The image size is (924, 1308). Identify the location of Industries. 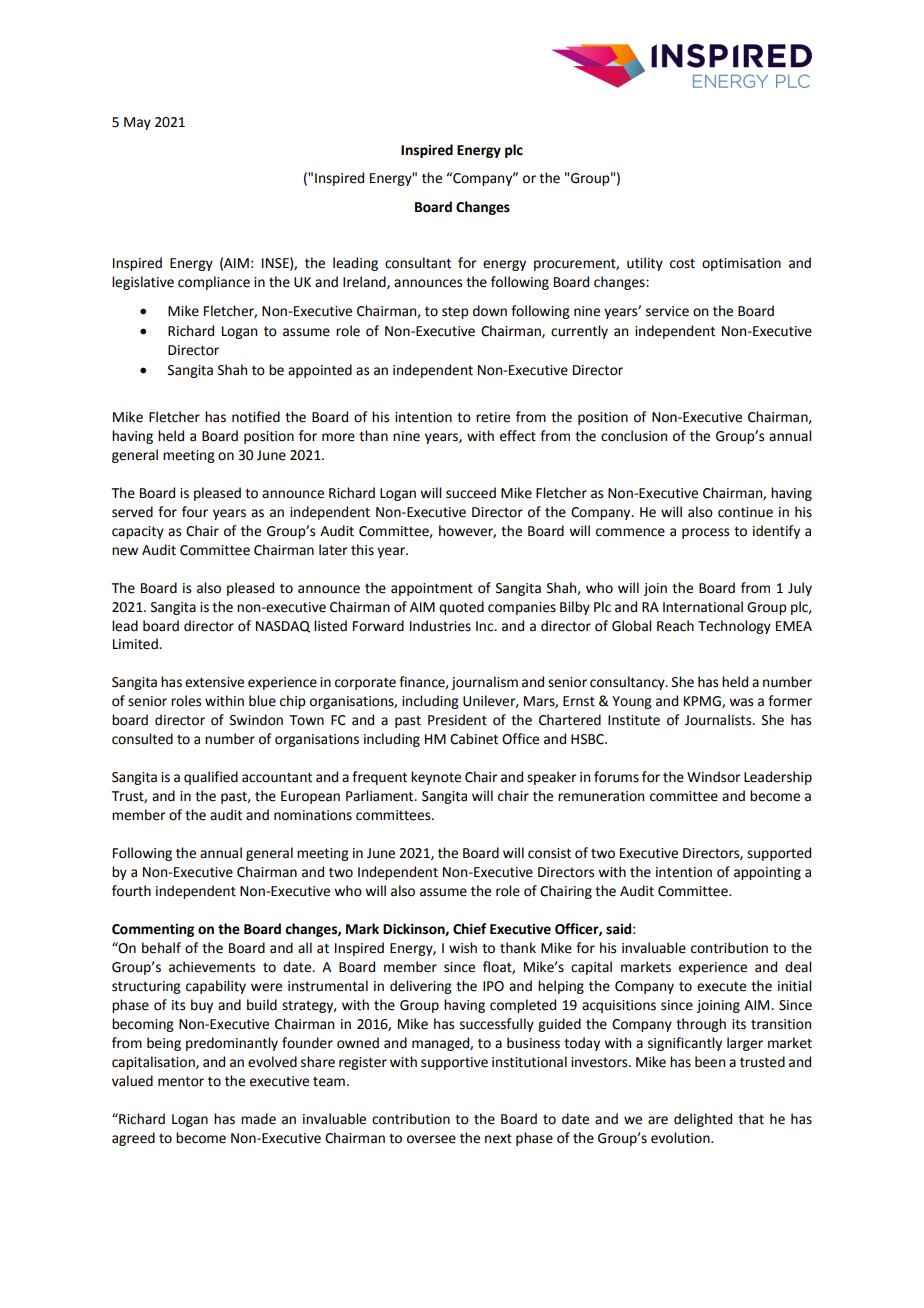
(440, 626).
